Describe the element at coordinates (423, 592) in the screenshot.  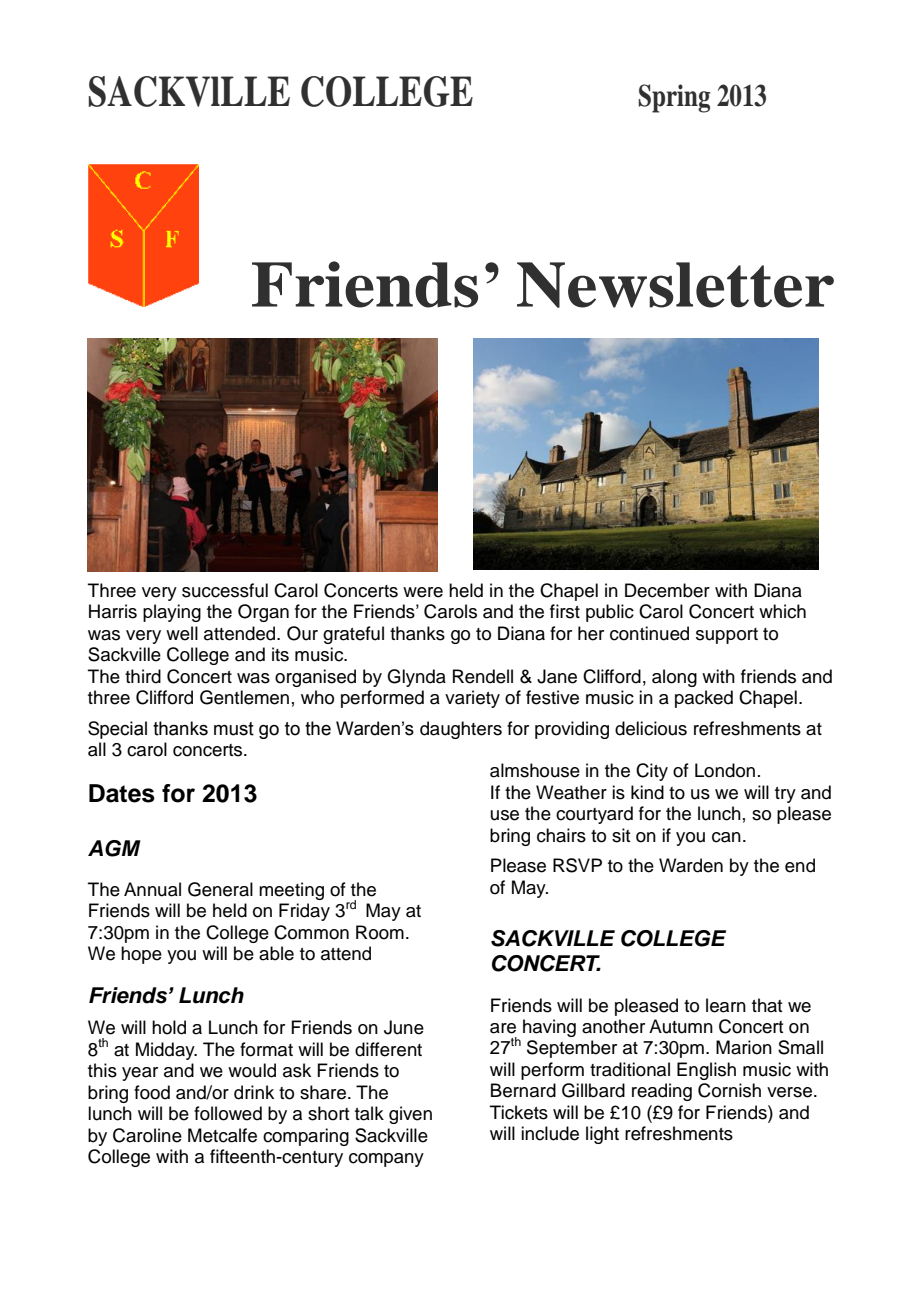
I see `were` at that location.
